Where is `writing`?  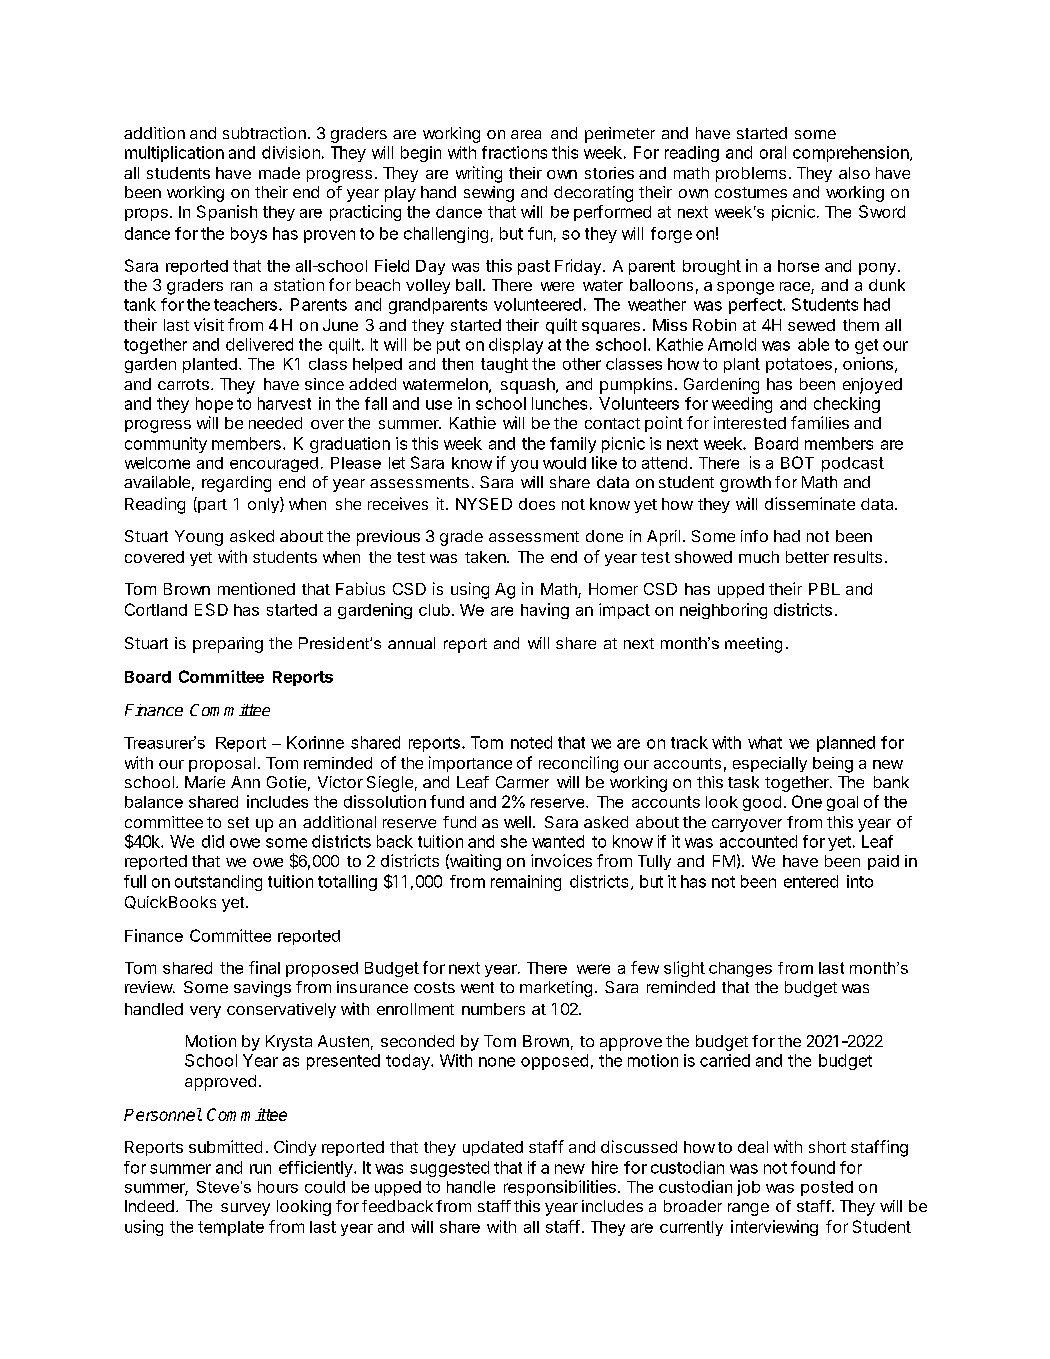 writing is located at coordinates (479, 174).
